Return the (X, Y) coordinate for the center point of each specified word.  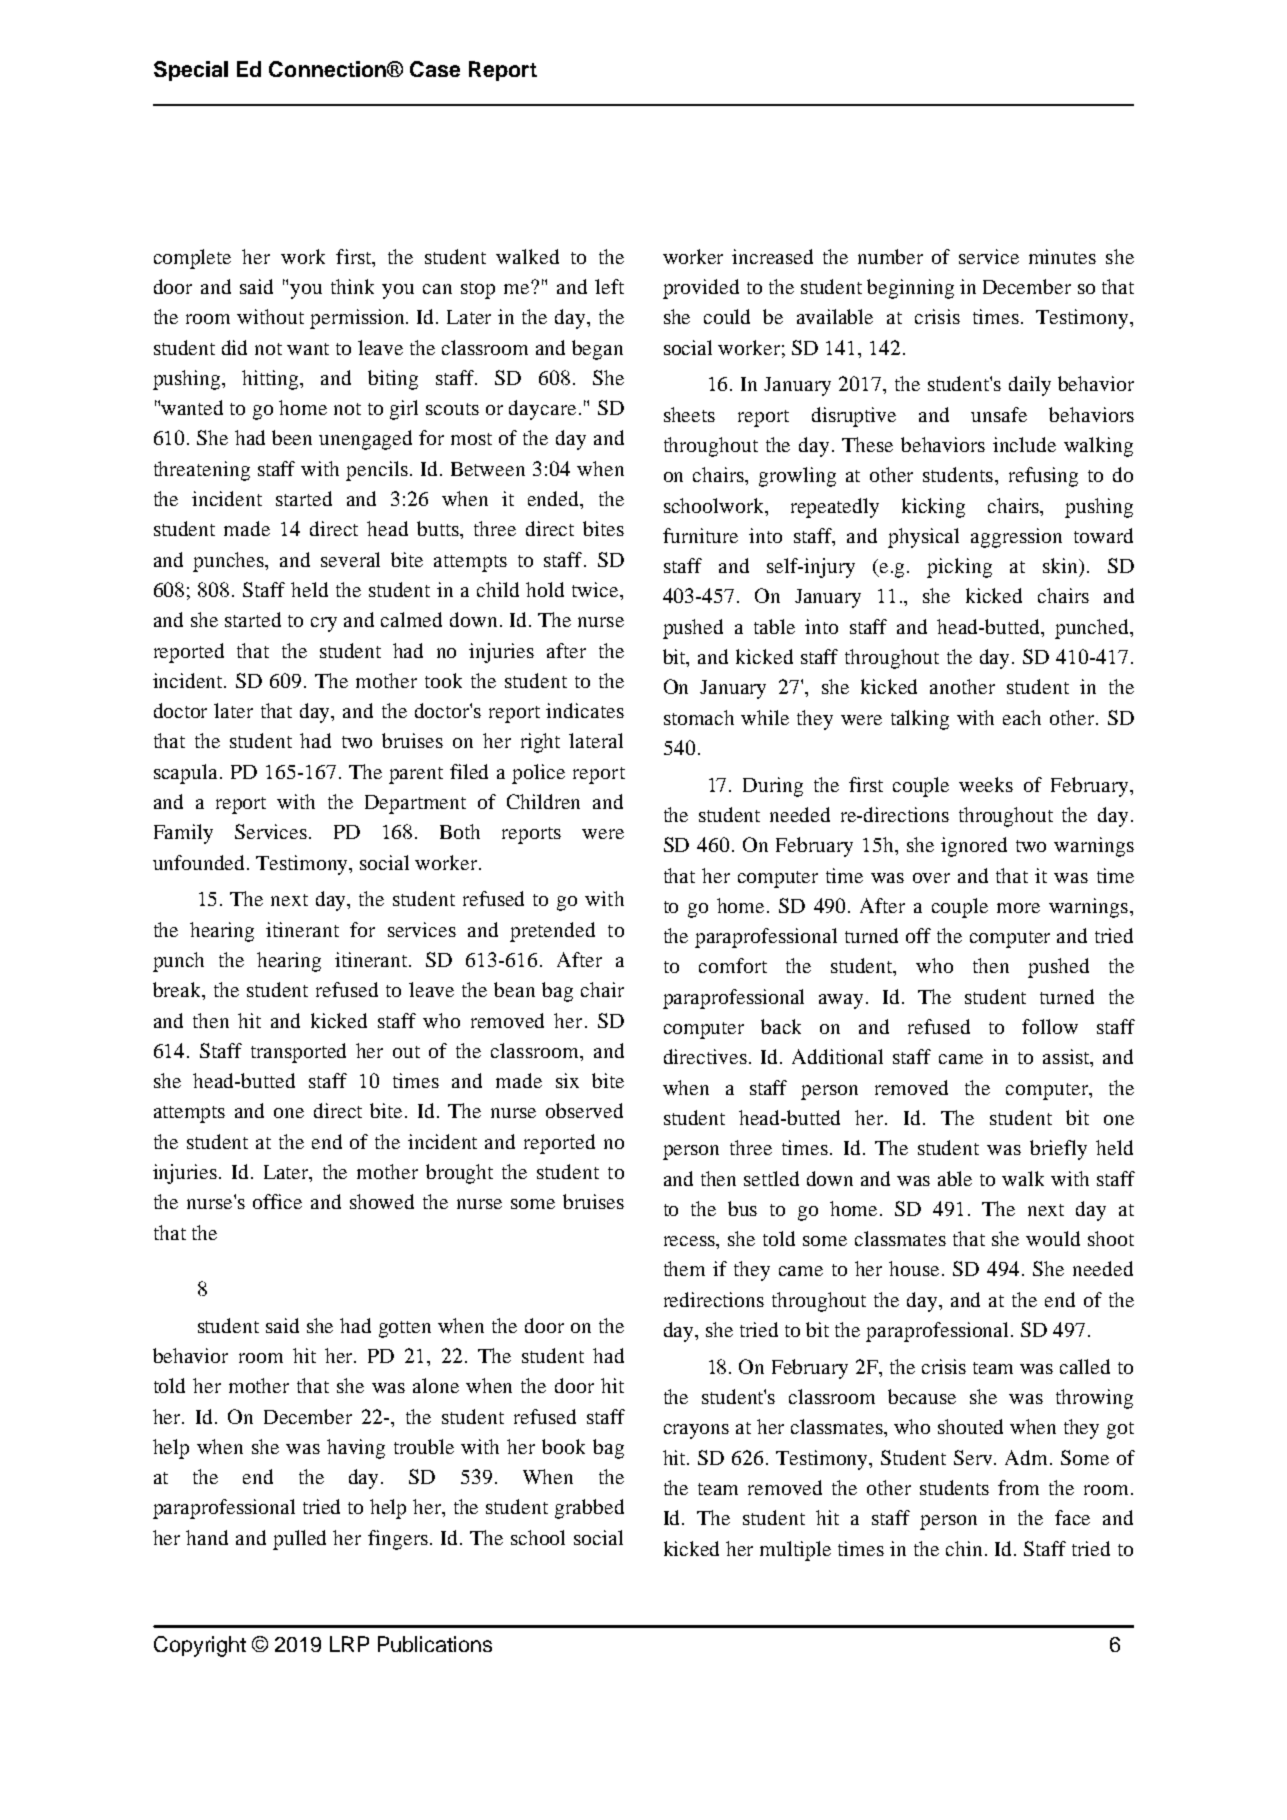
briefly (1058, 1150)
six (567, 1080)
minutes (1062, 256)
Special (191, 71)
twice (596, 589)
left (609, 286)
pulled (299, 1540)
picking (959, 568)
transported (298, 1053)
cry (324, 624)
